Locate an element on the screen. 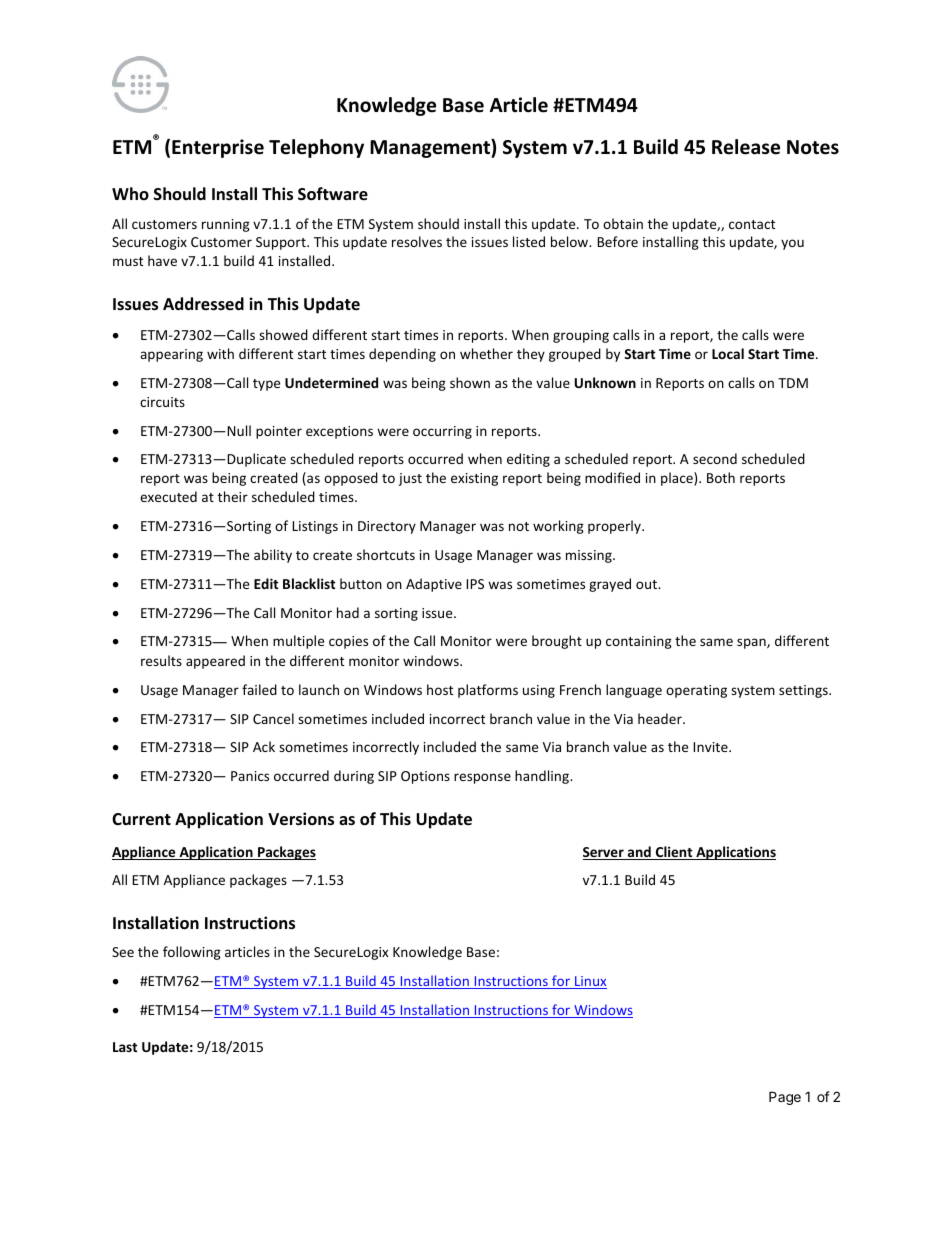 The image size is (952, 1233). response is located at coordinates (482, 778).
